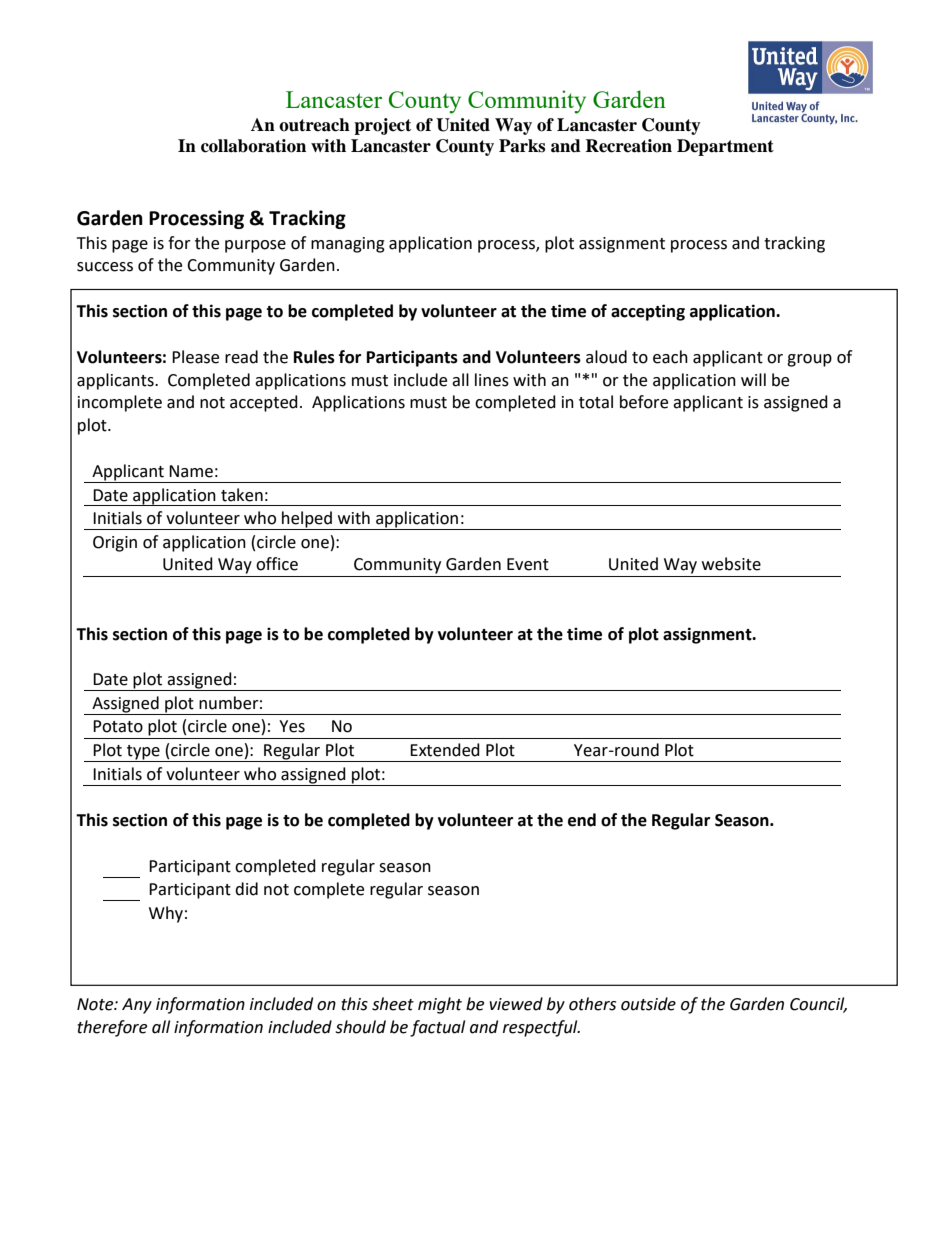 The height and width of the image is (1233, 952). Describe the element at coordinates (731, 564) in the image. I see `website` at that location.
